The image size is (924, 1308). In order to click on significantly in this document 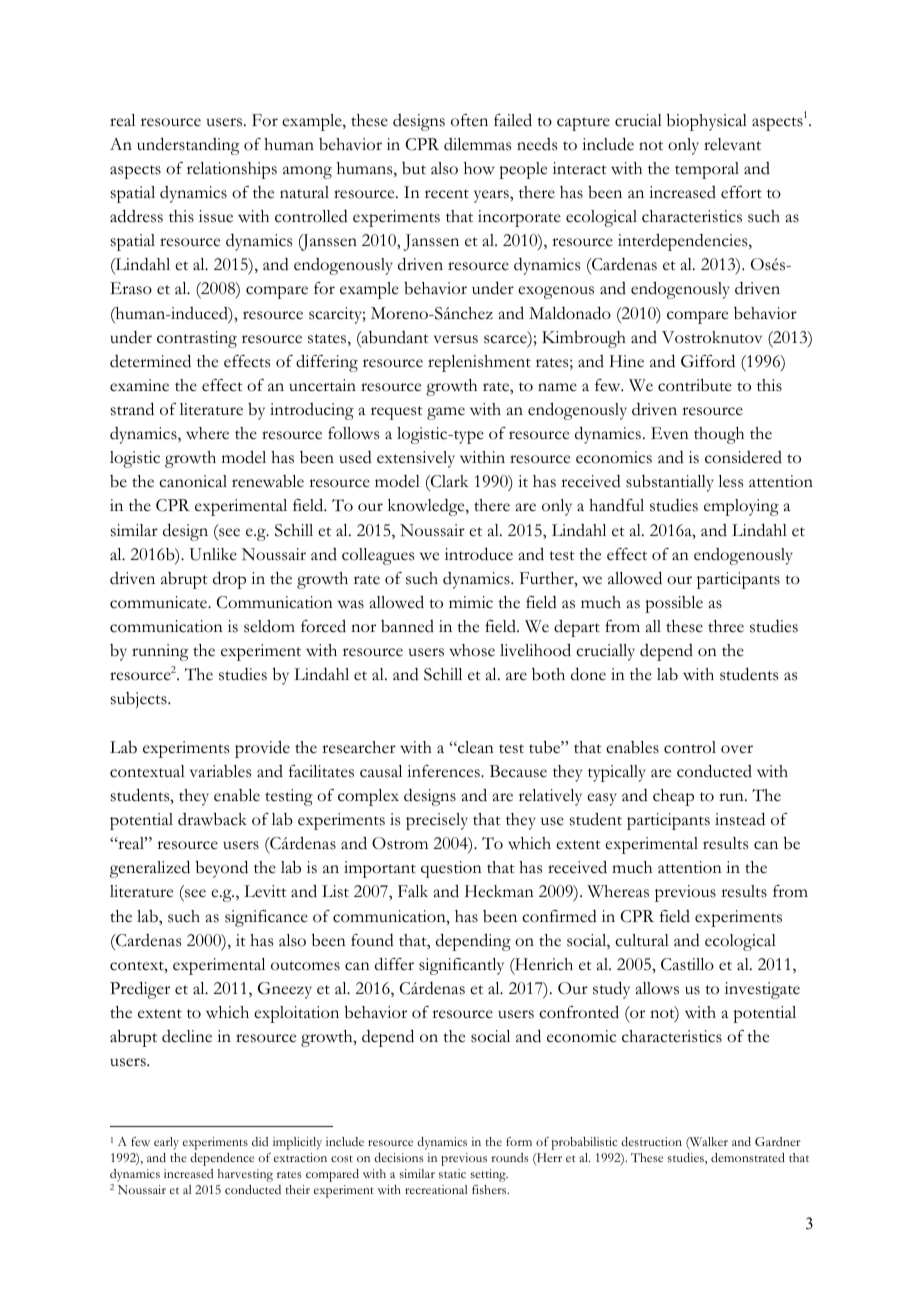, I will do `click(461, 966)`.
